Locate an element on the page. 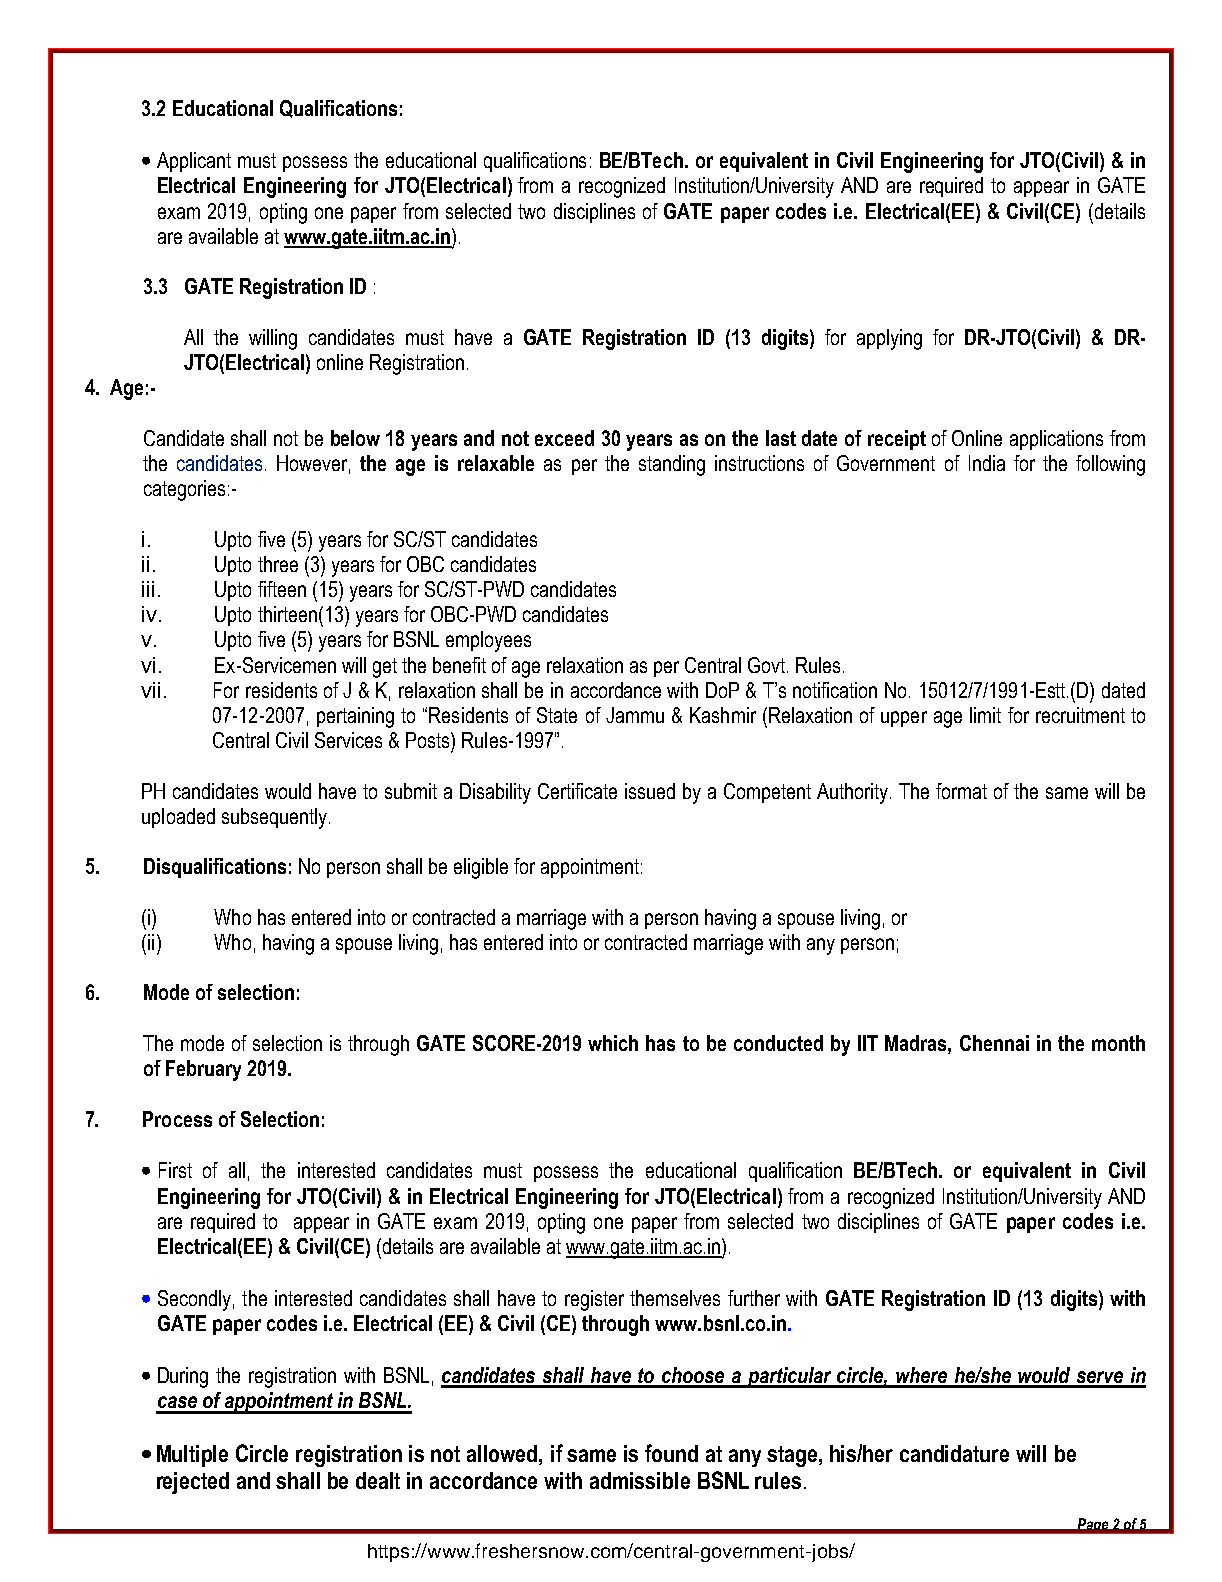 Image resolution: width=1222 pixels, height=1582 pixels. pertaining is located at coordinates (355, 717).
